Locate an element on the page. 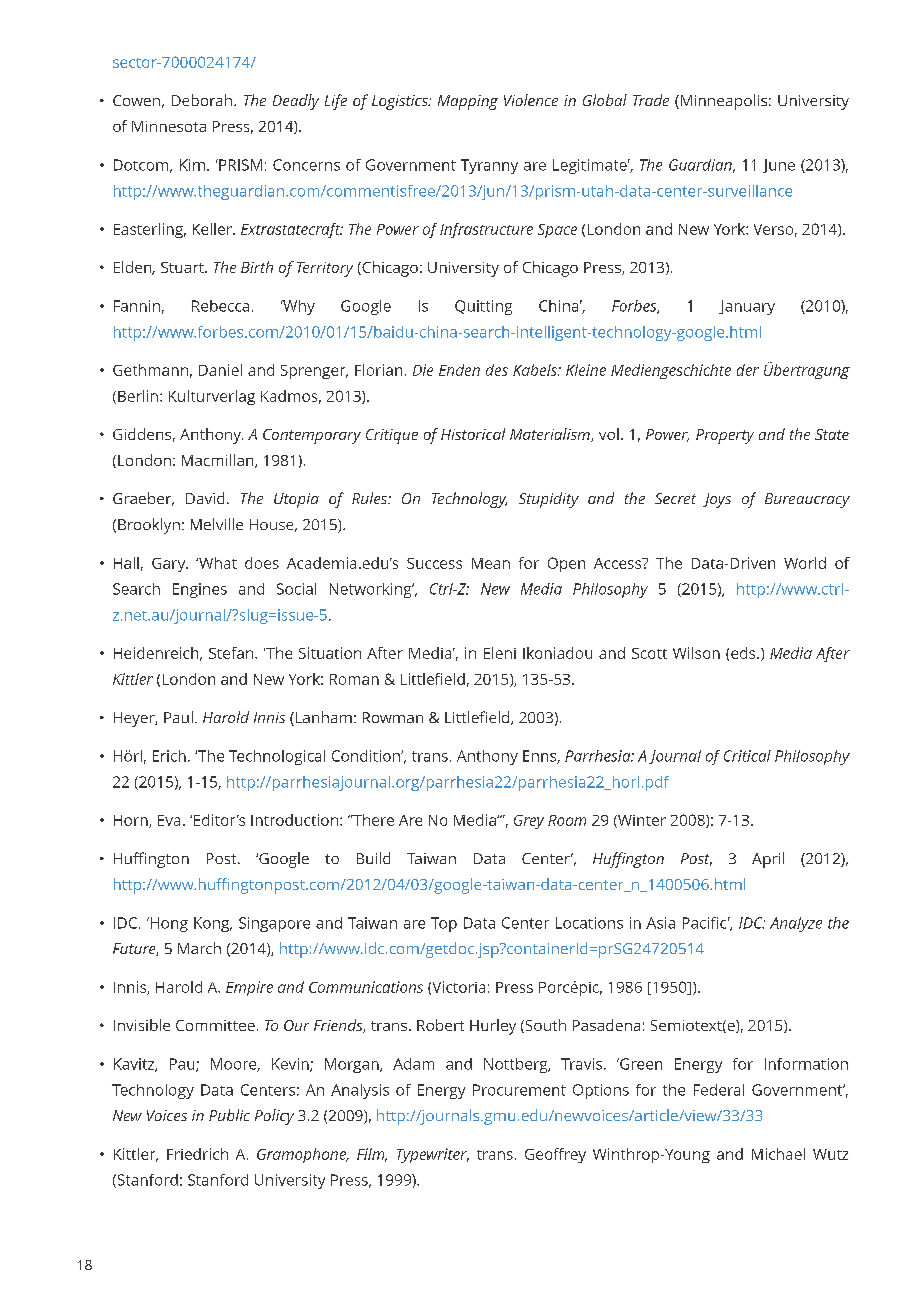 This page has width=924, height=1308. Public is located at coordinates (229, 1115).
